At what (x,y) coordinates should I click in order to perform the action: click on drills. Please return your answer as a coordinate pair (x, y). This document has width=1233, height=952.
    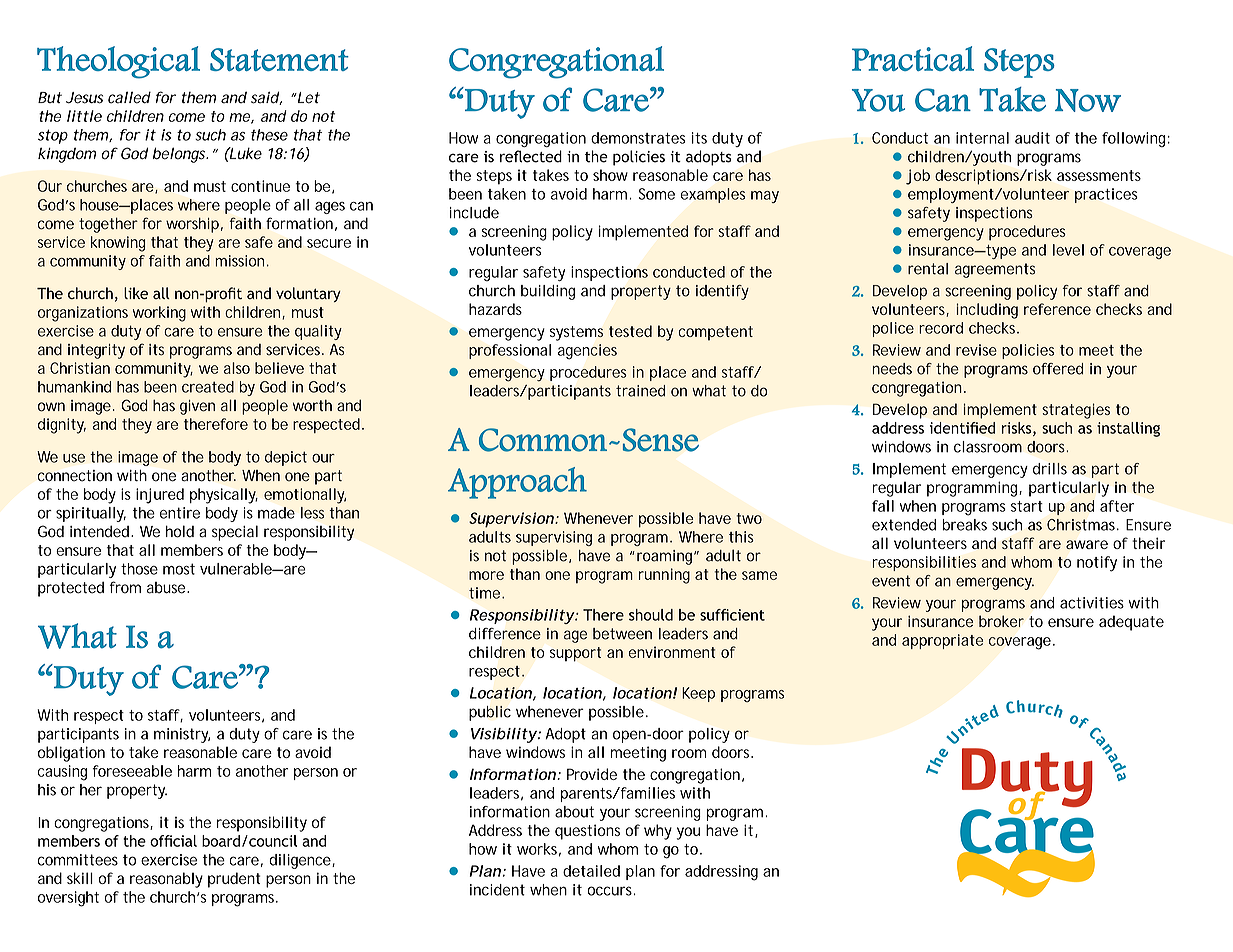
    Looking at the image, I should click on (1050, 469).
